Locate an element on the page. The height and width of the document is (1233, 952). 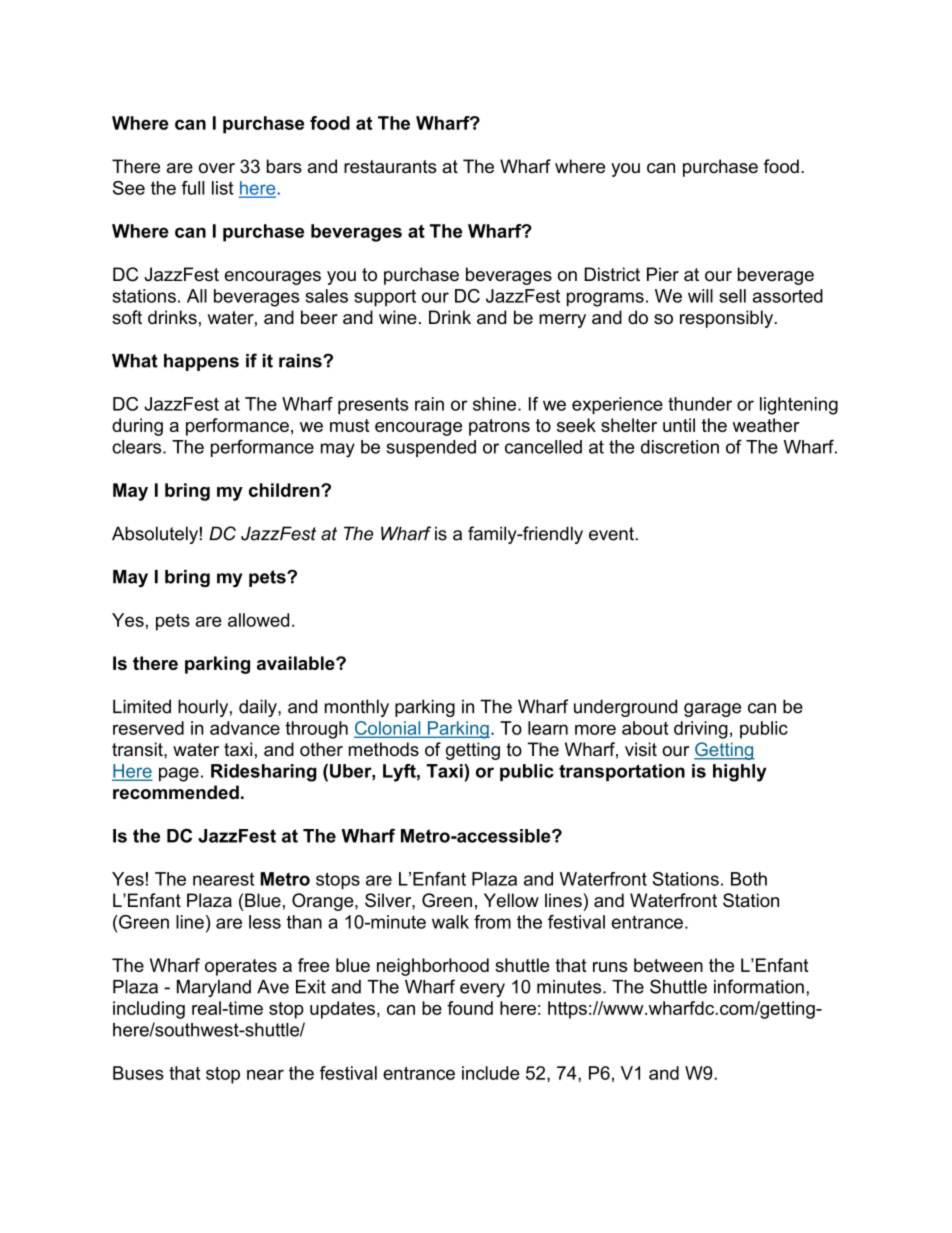
information is located at coordinates (759, 986).
